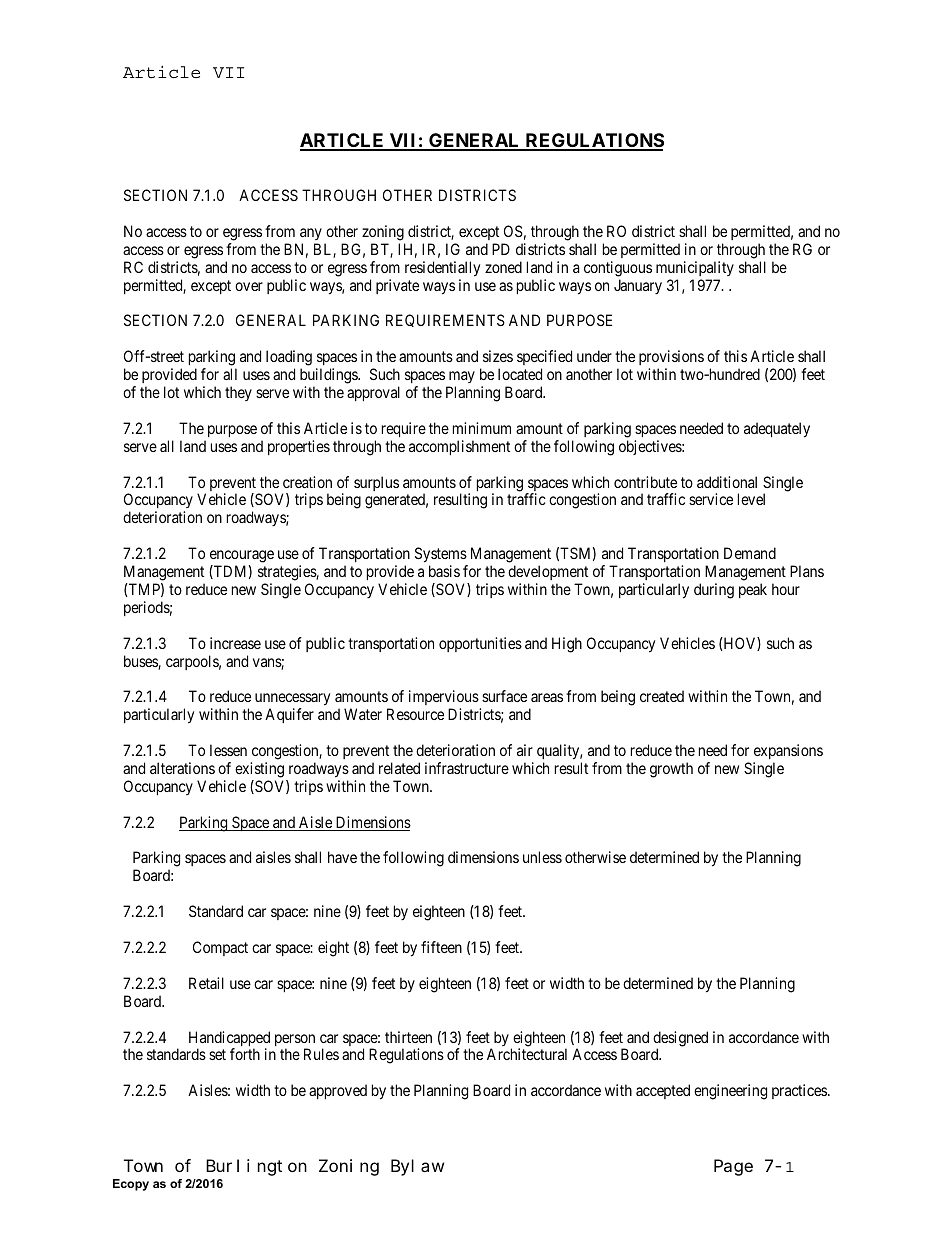  What do you see at coordinates (733, 1168) in the screenshot?
I see `Page` at bounding box center [733, 1168].
